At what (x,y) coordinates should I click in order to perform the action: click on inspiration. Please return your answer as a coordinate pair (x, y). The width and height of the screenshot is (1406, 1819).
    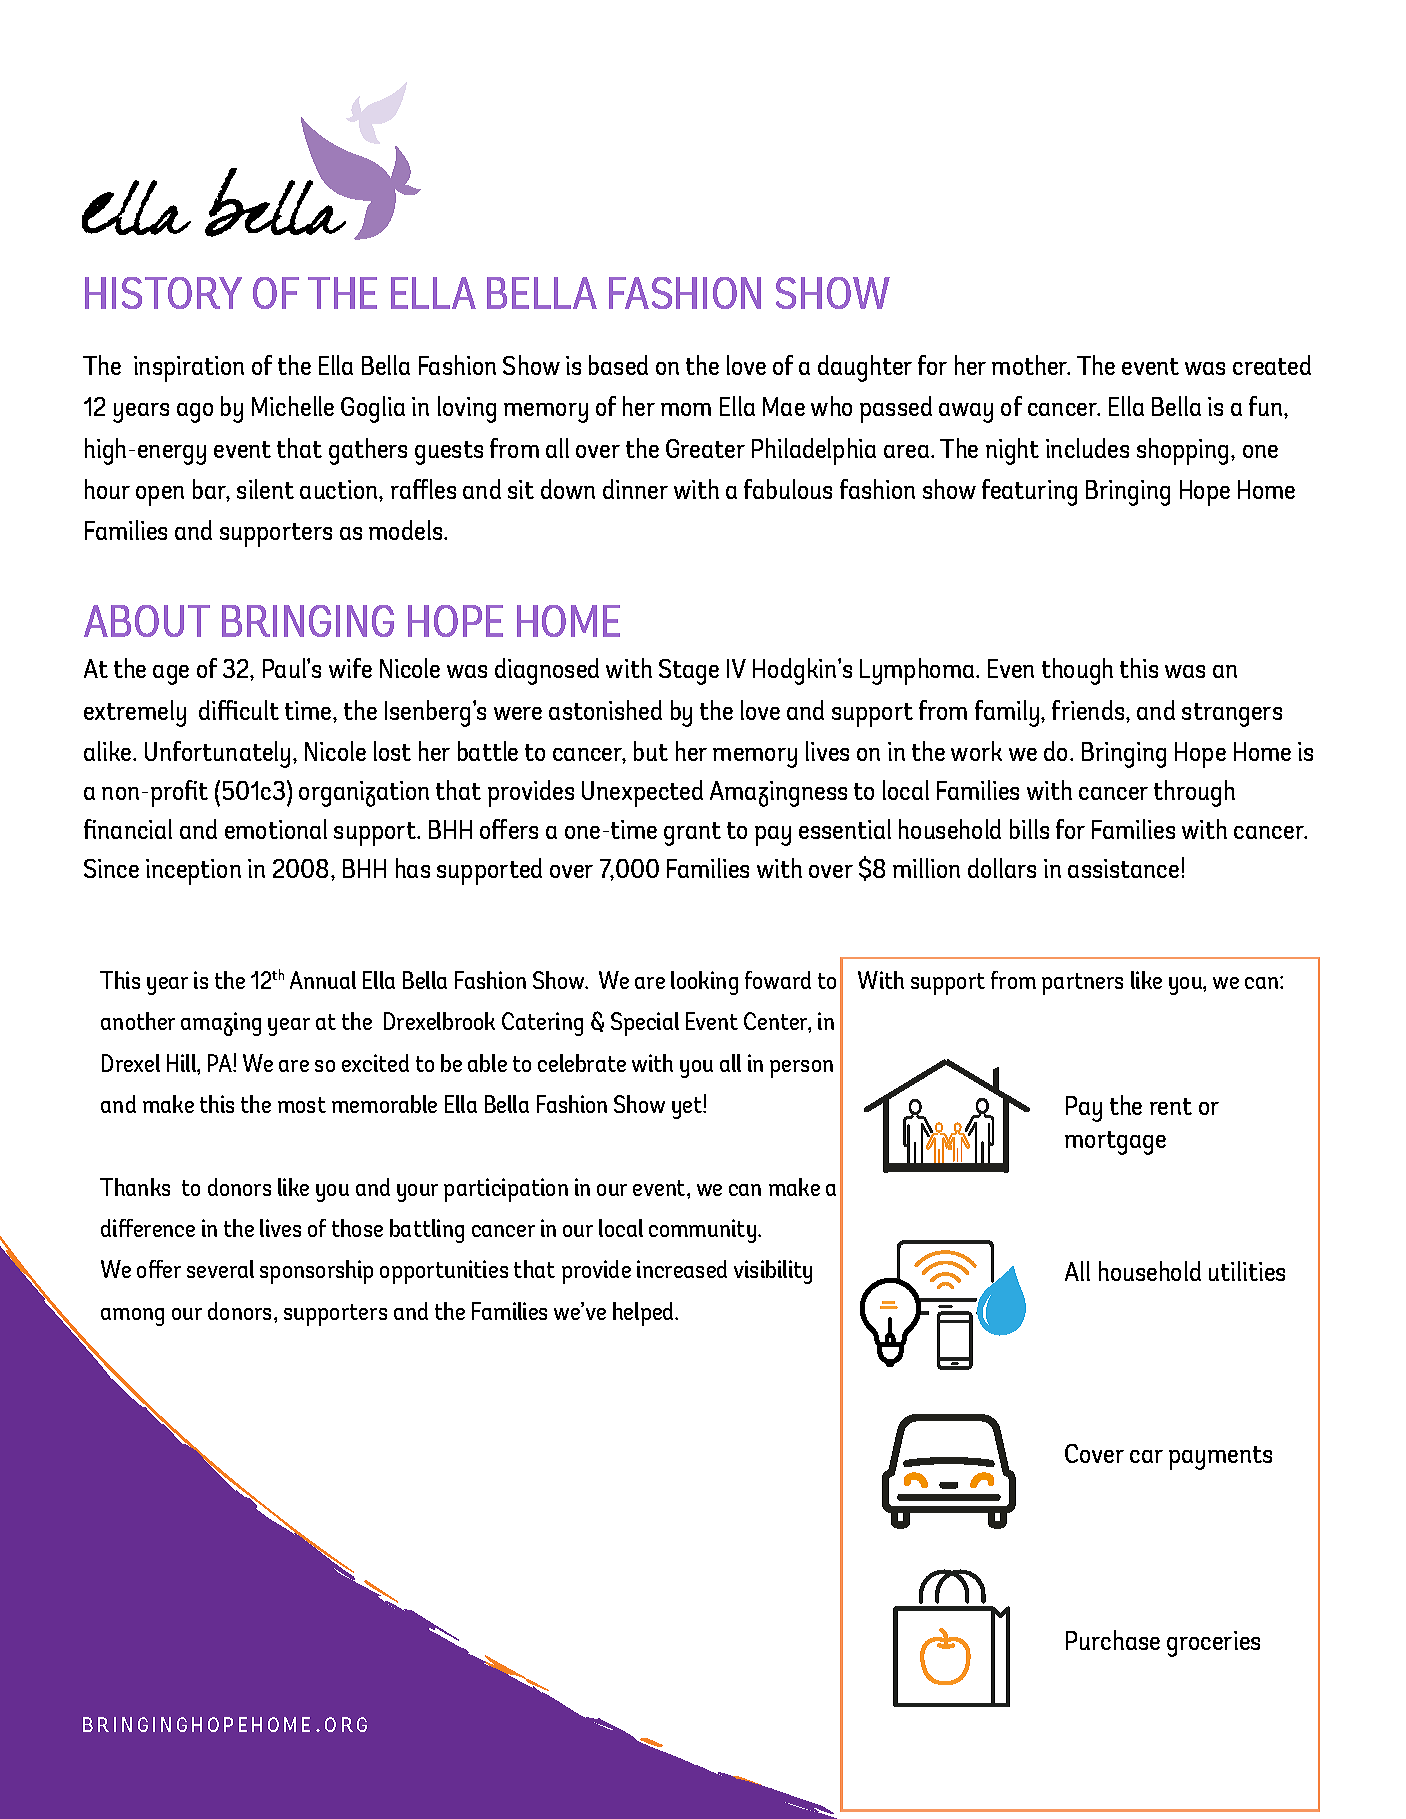
    Looking at the image, I should click on (189, 369).
